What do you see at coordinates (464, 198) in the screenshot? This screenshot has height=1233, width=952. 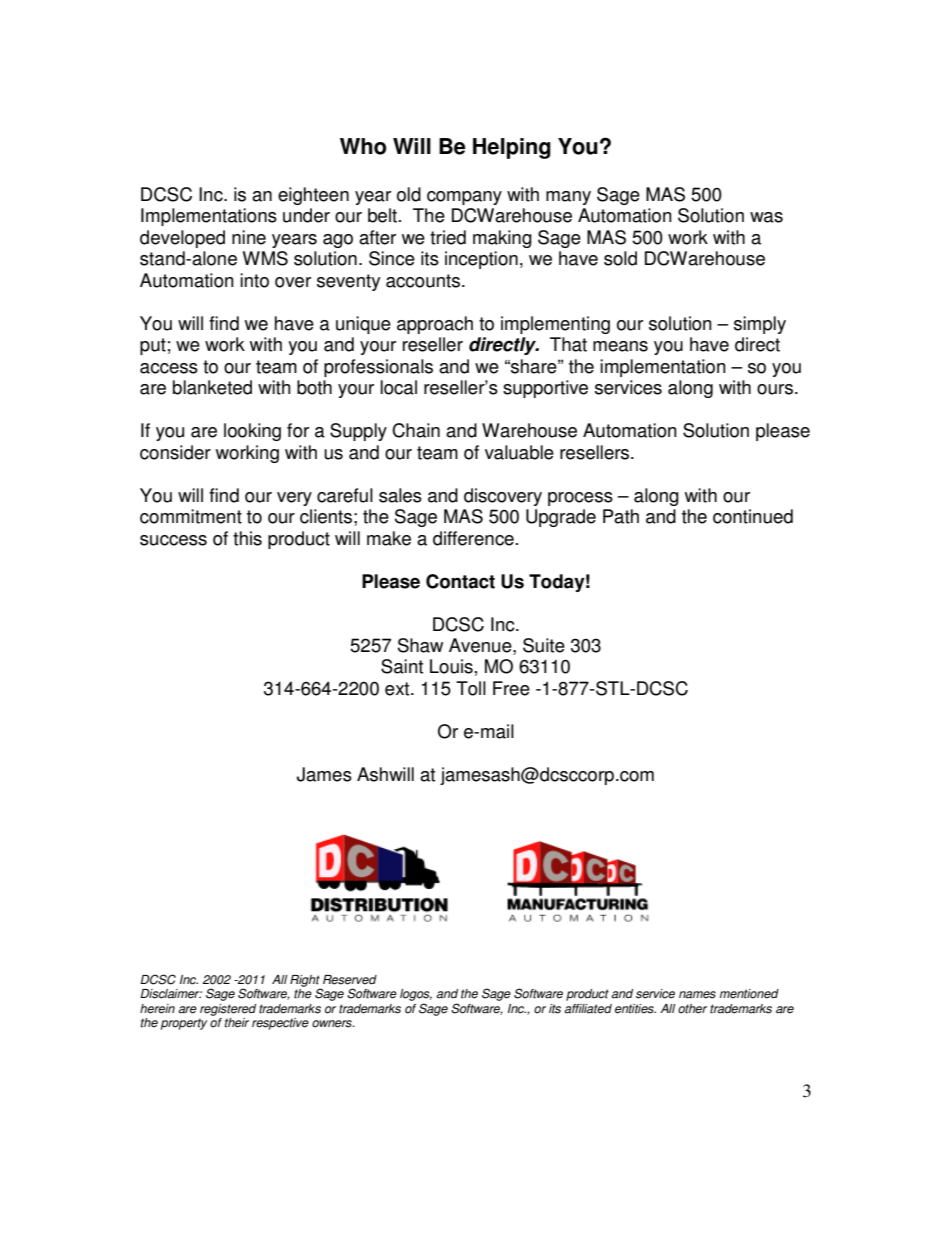 I see `company` at bounding box center [464, 198].
